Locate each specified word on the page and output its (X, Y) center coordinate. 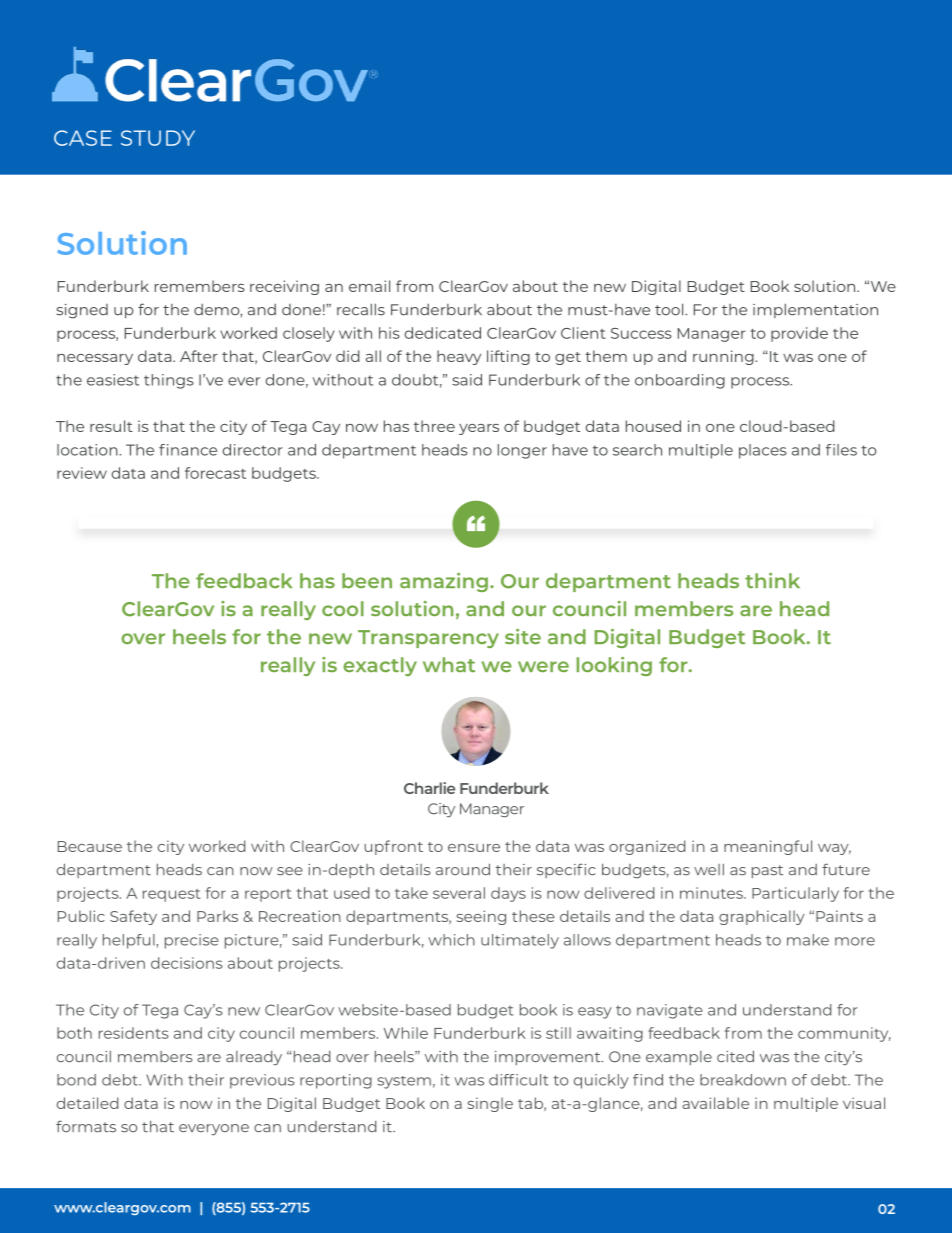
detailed (87, 1103)
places (763, 451)
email (369, 286)
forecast (215, 473)
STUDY (158, 138)
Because (90, 846)
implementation (815, 310)
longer (522, 451)
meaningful (768, 847)
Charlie (429, 788)
